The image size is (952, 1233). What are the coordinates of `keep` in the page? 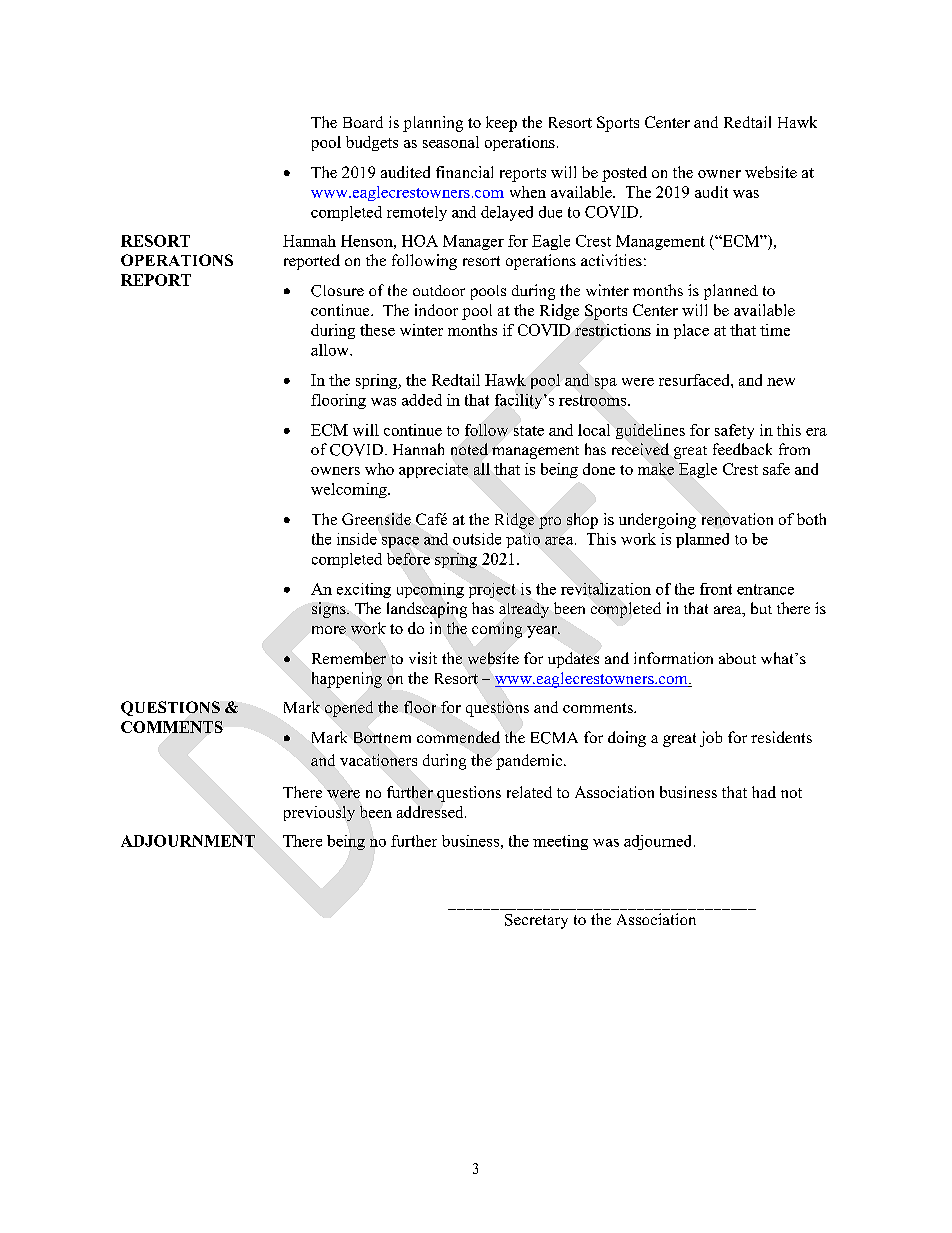 It's located at (501, 124).
